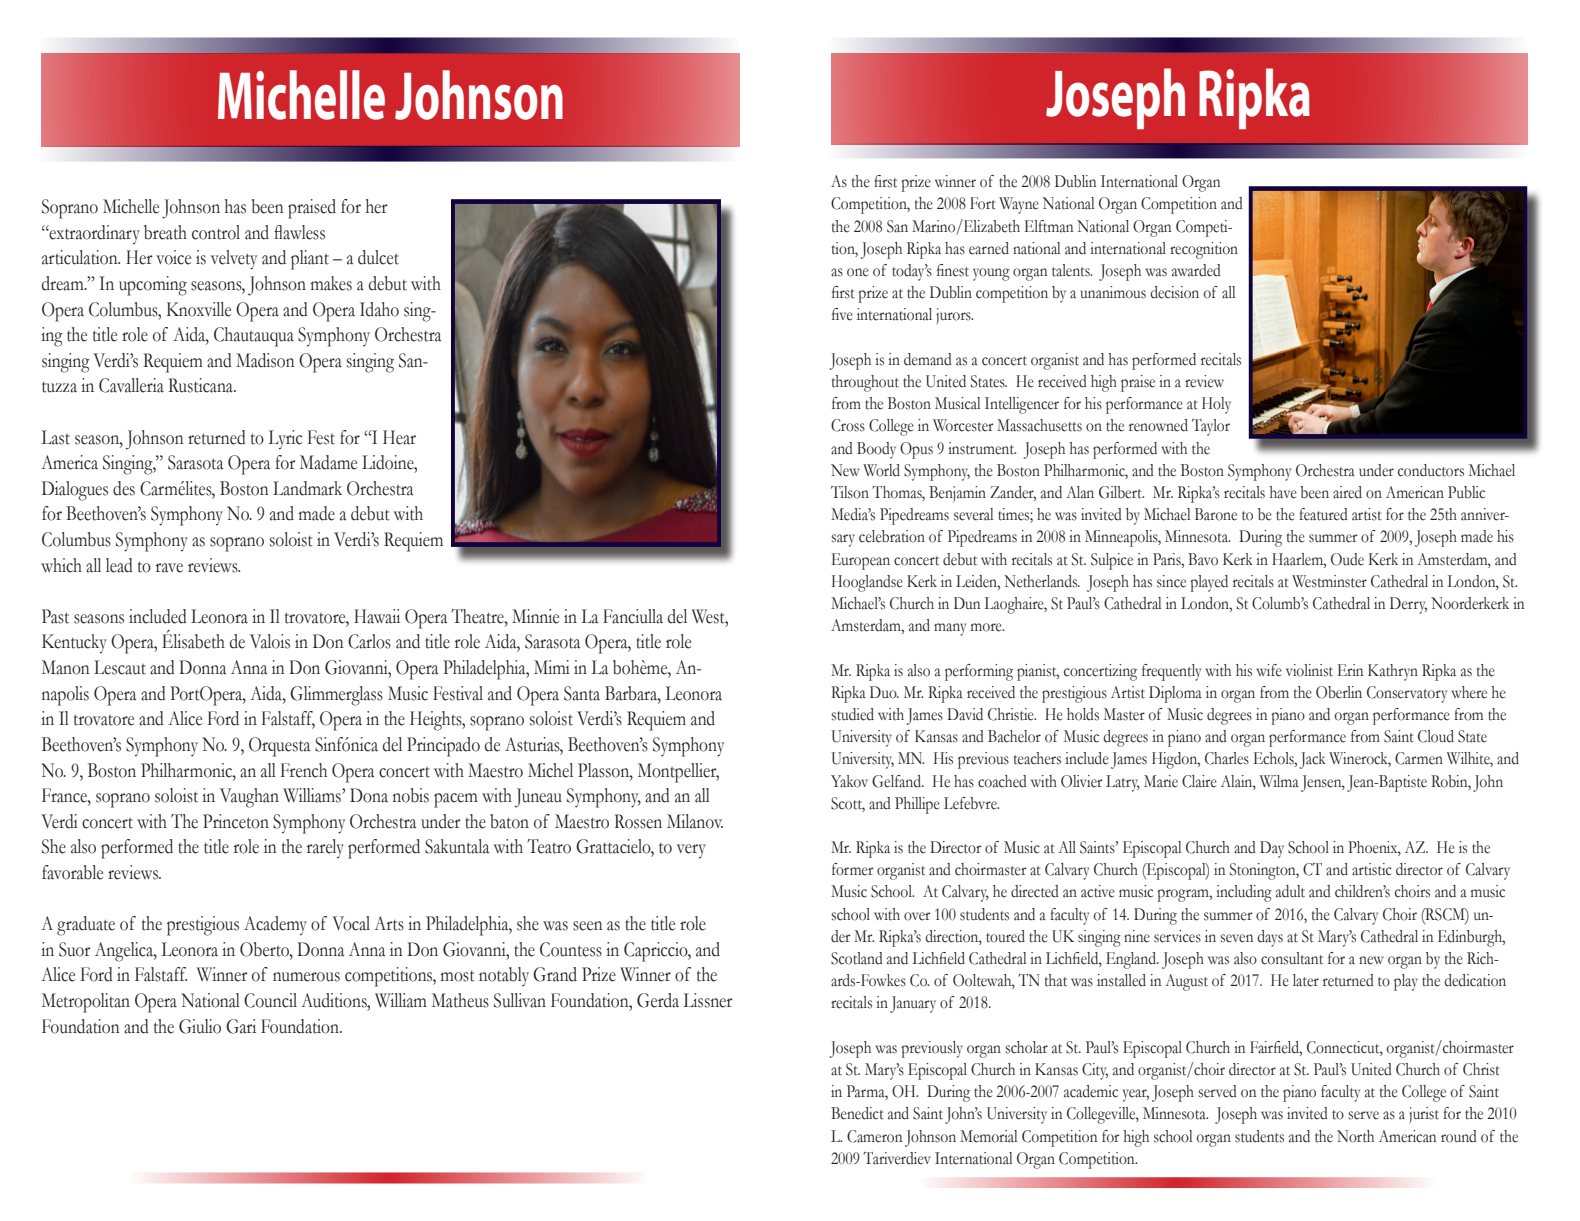  What do you see at coordinates (1290, 891) in the screenshot?
I see `adult` at bounding box center [1290, 891].
